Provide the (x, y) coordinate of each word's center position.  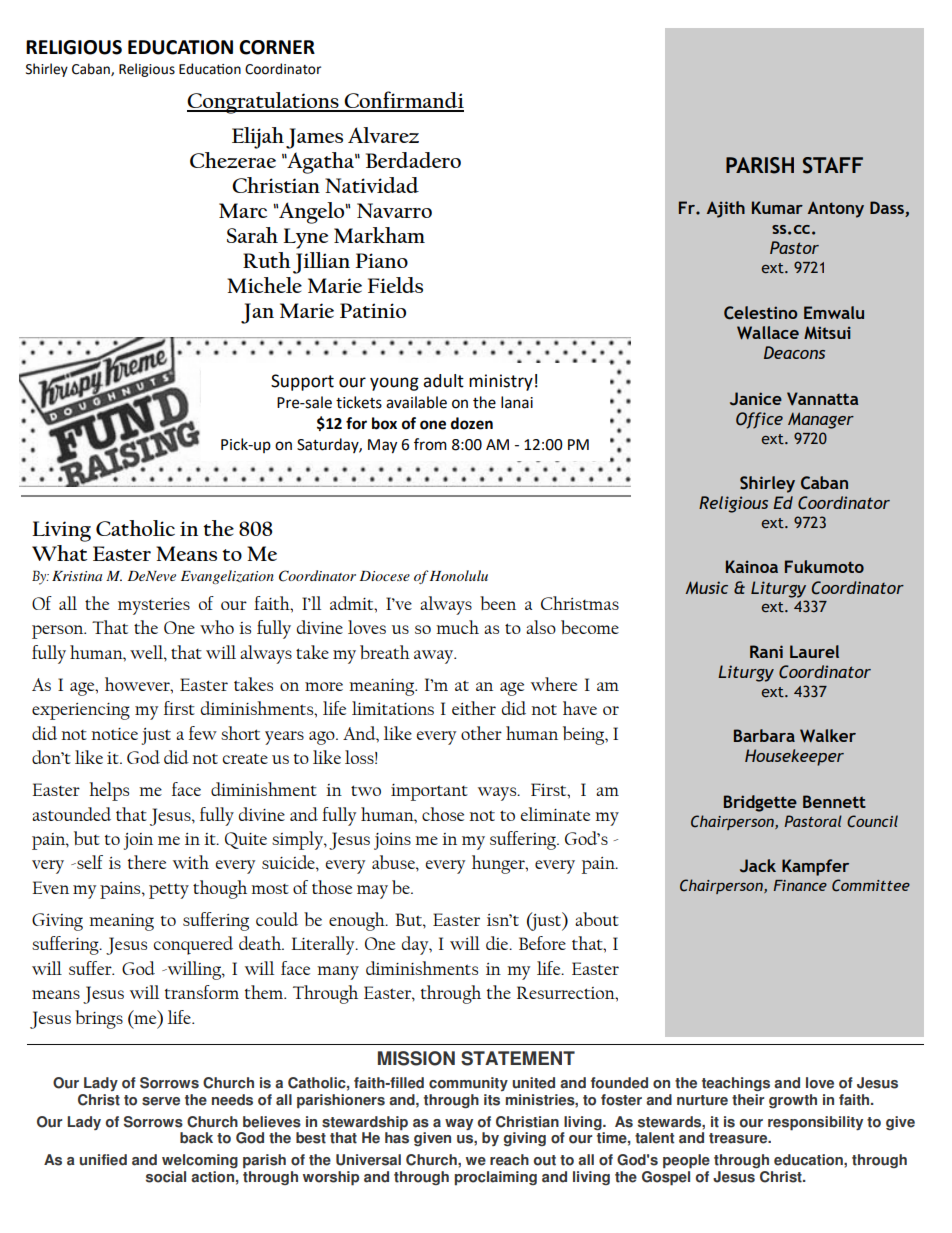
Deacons (794, 352)
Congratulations (264, 103)
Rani (766, 651)
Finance (800, 885)
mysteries (154, 606)
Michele (264, 285)
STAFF (833, 165)
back (196, 1138)
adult (443, 381)
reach (509, 1160)
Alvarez (383, 135)
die (498, 943)
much (457, 627)
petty (169, 891)
